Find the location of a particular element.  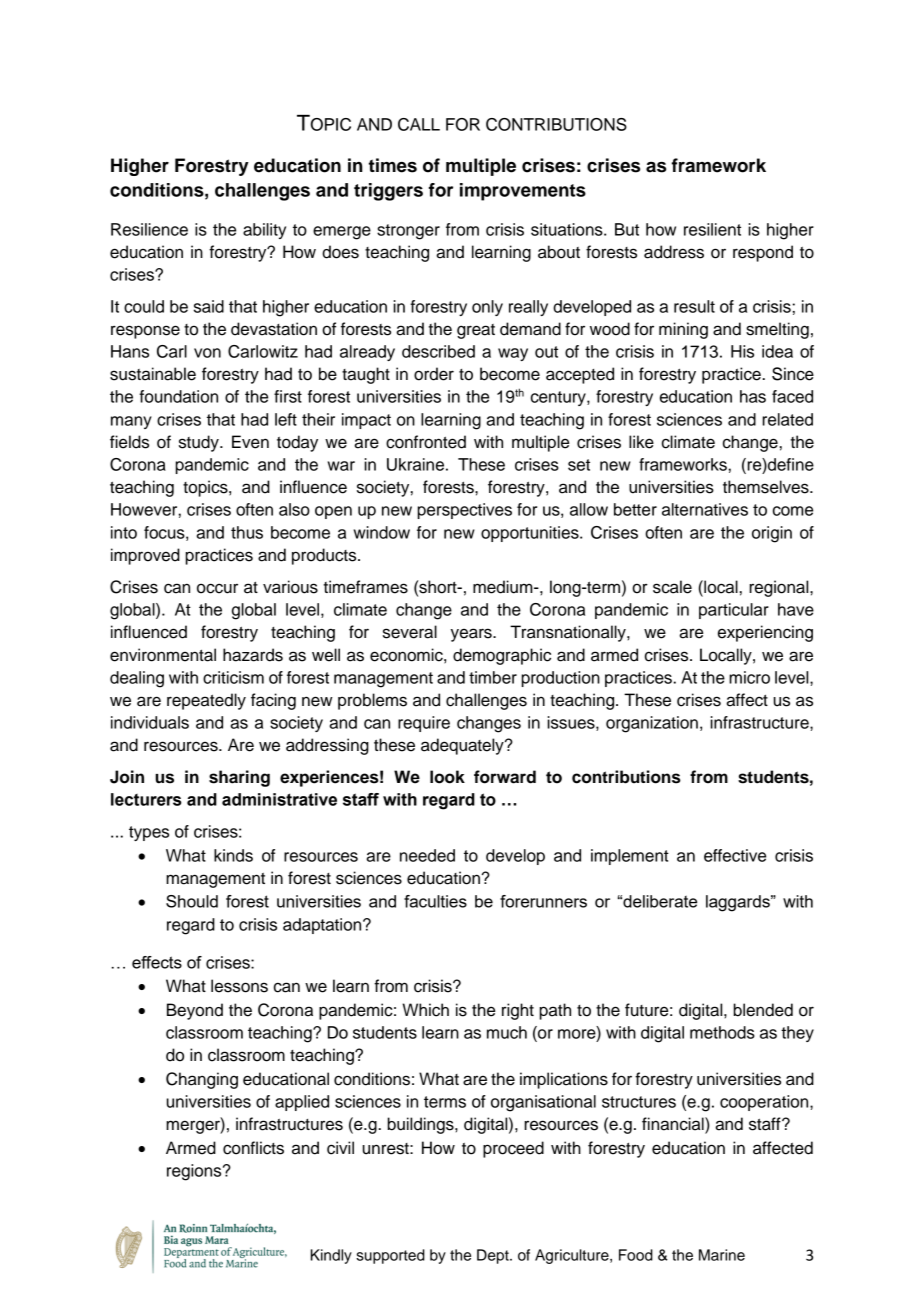

Dept is located at coordinates (494, 1256).
